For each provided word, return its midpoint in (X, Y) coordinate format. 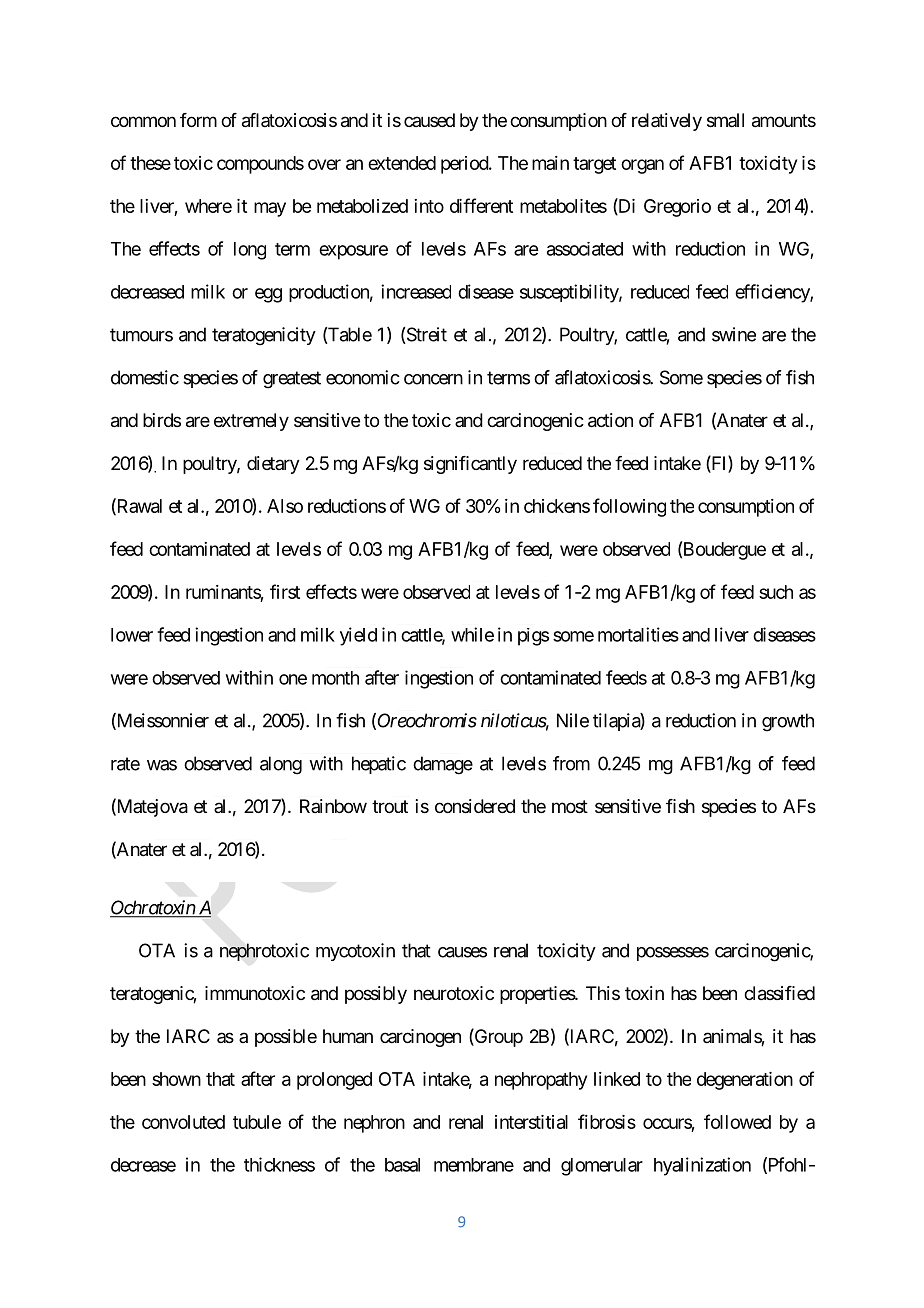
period (465, 165)
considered (475, 806)
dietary (273, 465)
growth (788, 722)
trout (390, 806)
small (725, 120)
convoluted (183, 1122)
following (629, 507)
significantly (470, 465)
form (198, 120)
